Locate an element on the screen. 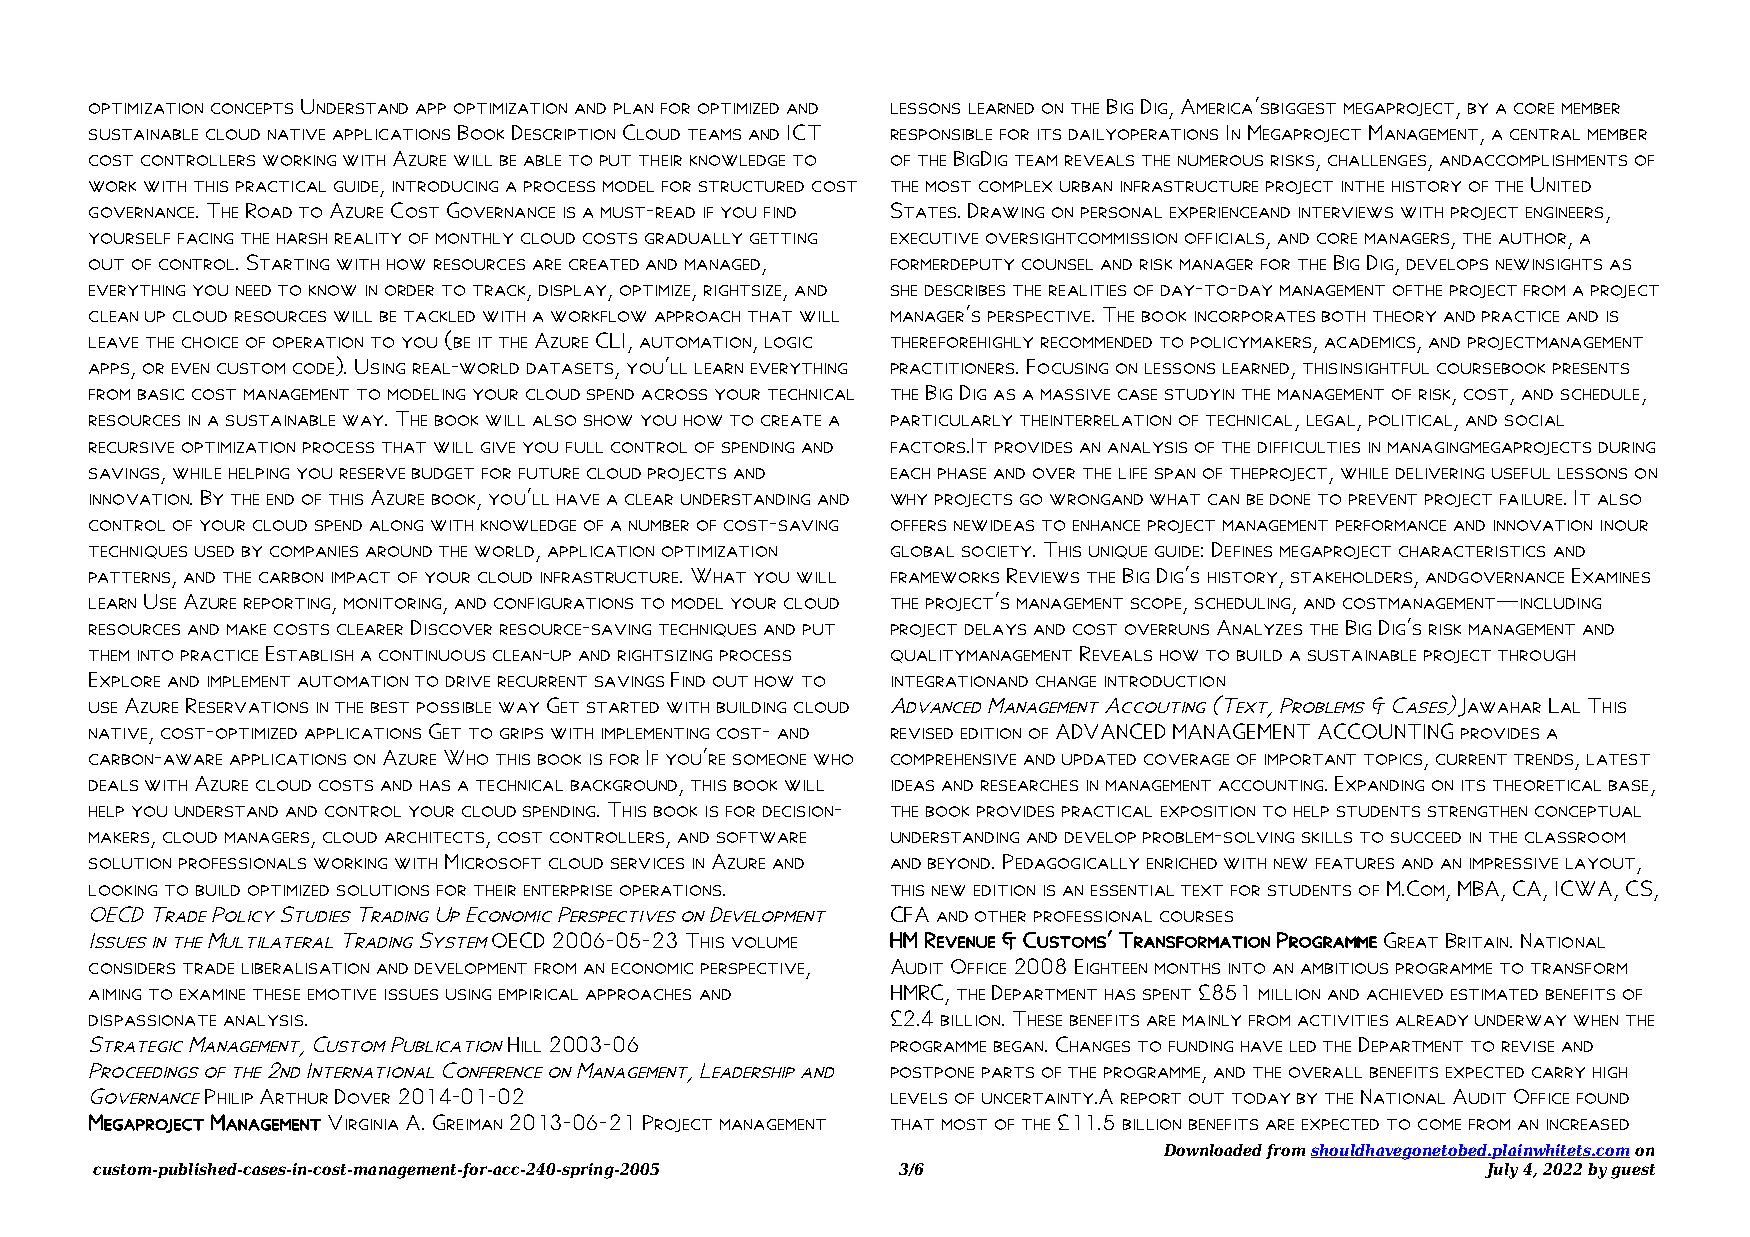 The image size is (1750, 1237). each is located at coordinates (910, 473).
